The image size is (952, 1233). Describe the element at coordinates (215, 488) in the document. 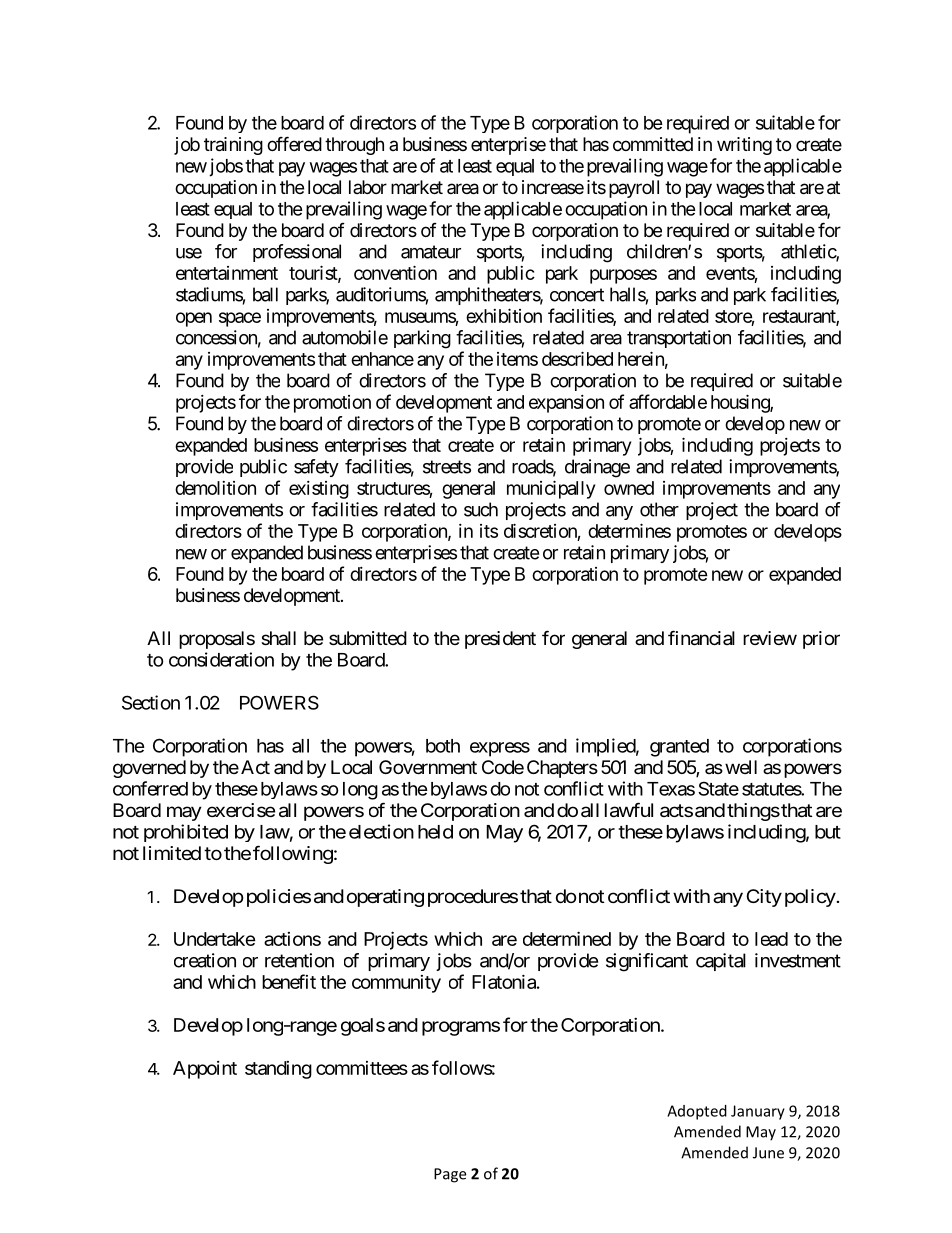

I see `demolition` at that location.
